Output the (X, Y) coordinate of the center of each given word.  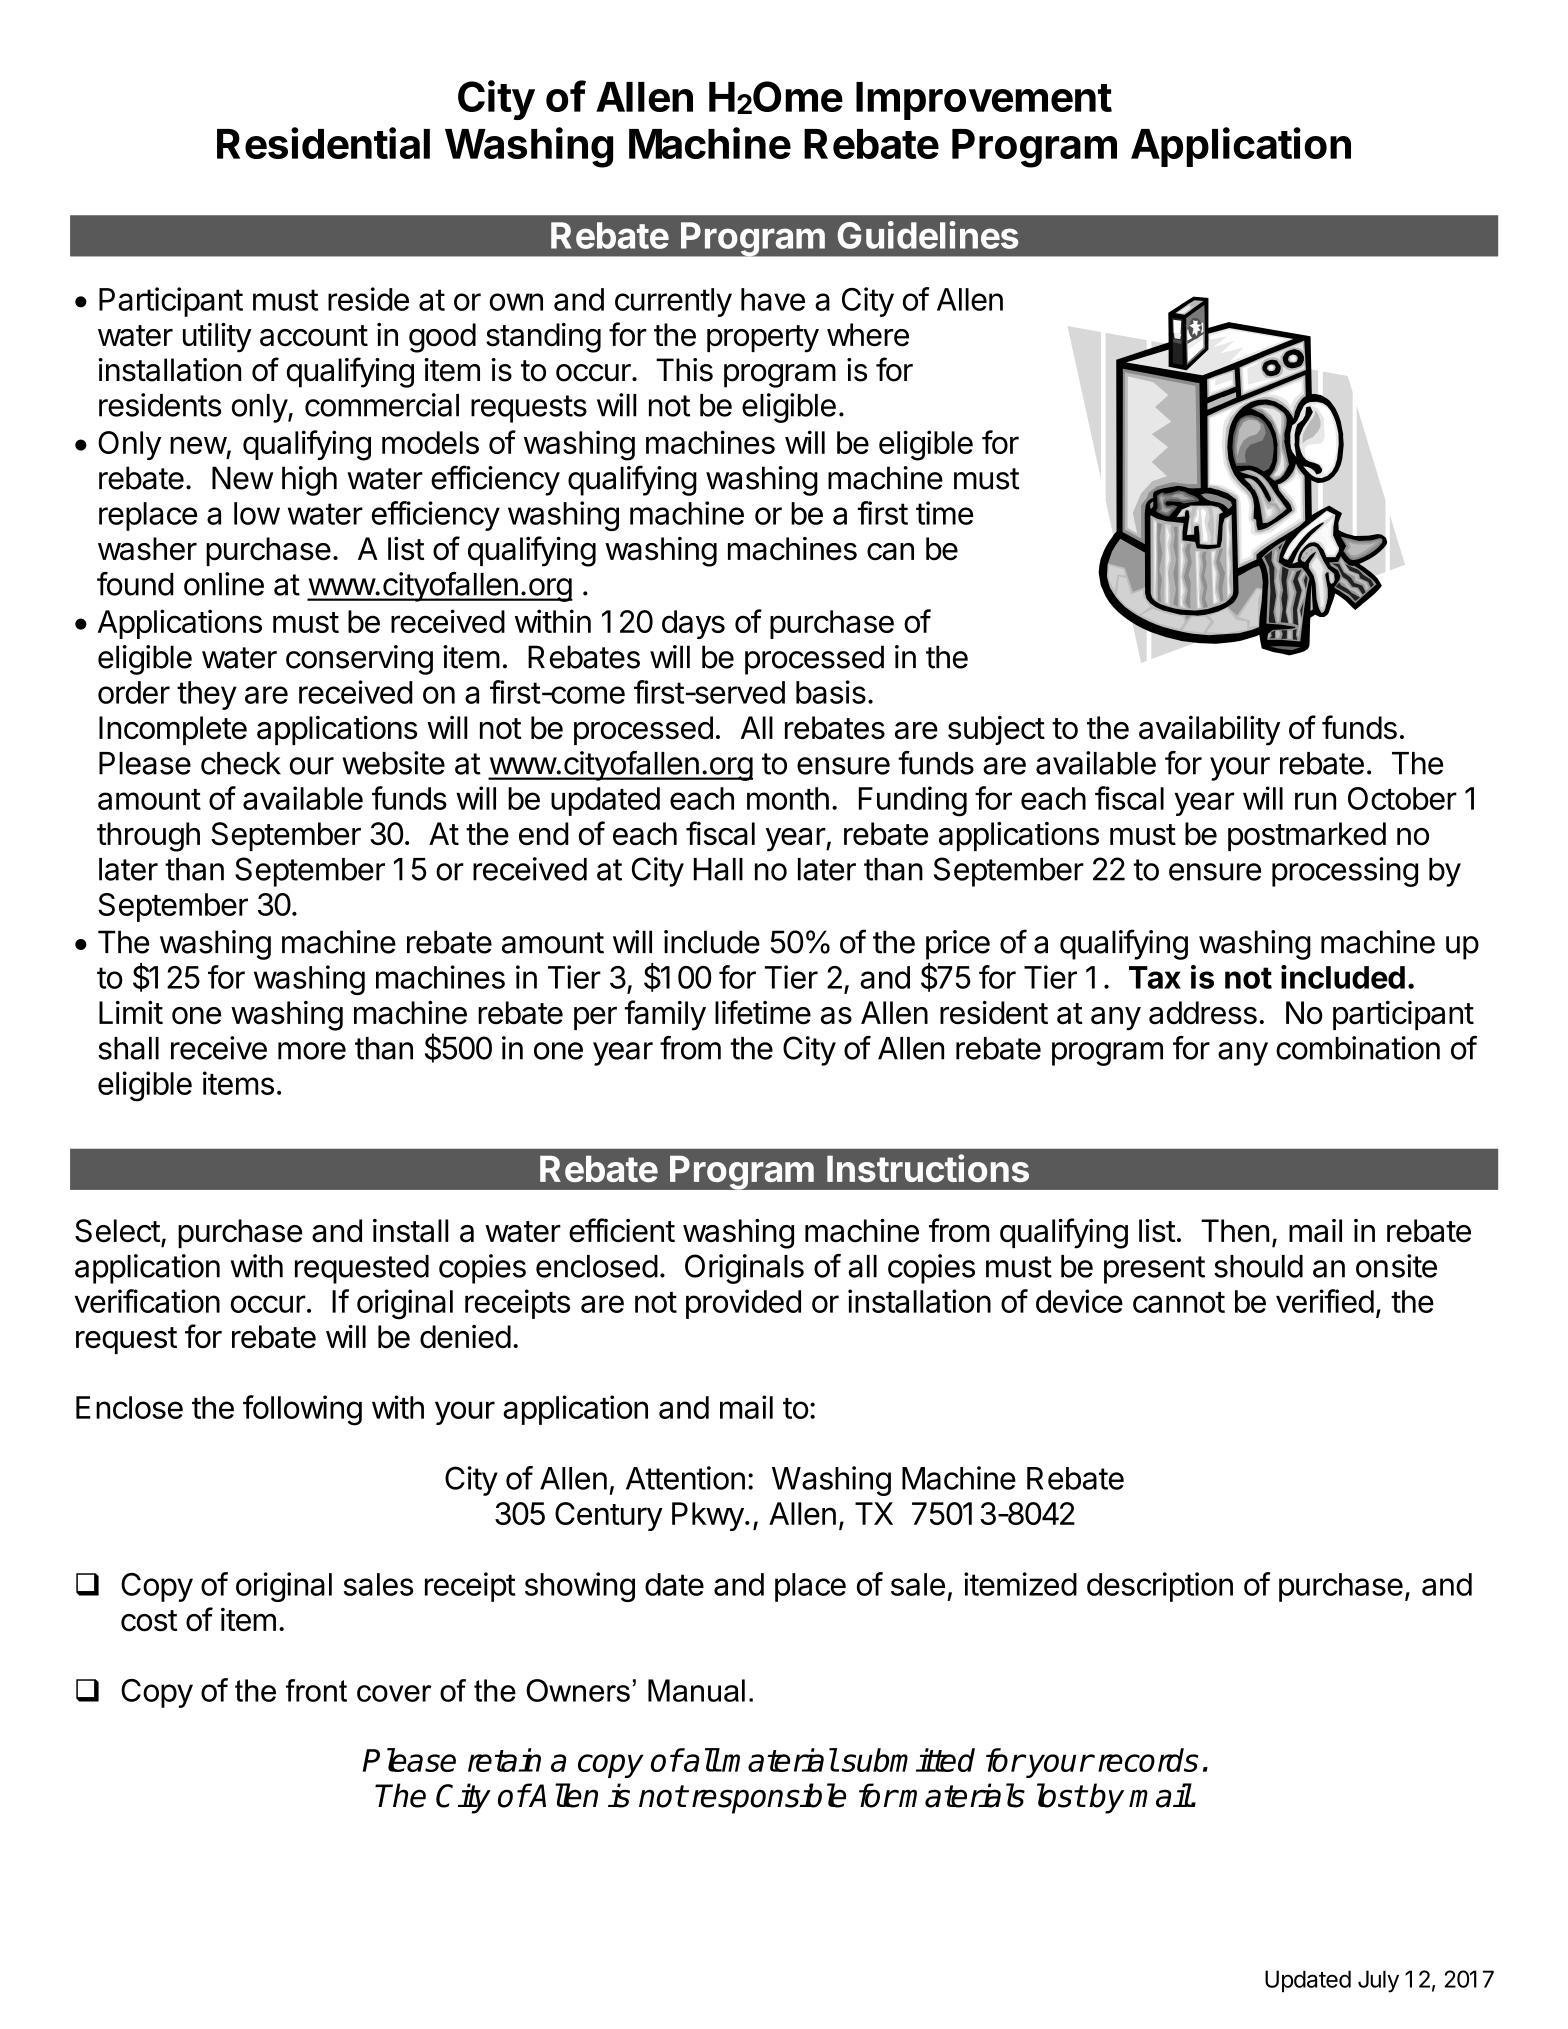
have (773, 299)
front (316, 1690)
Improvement (984, 101)
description (1160, 1587)
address (1203, 1013)
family (665, 1015)
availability (1209, 731)
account (314, 336)
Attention (685, 1478)
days (693, 624)
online (224, 584)
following (302, 1410)
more (312, 1051)
